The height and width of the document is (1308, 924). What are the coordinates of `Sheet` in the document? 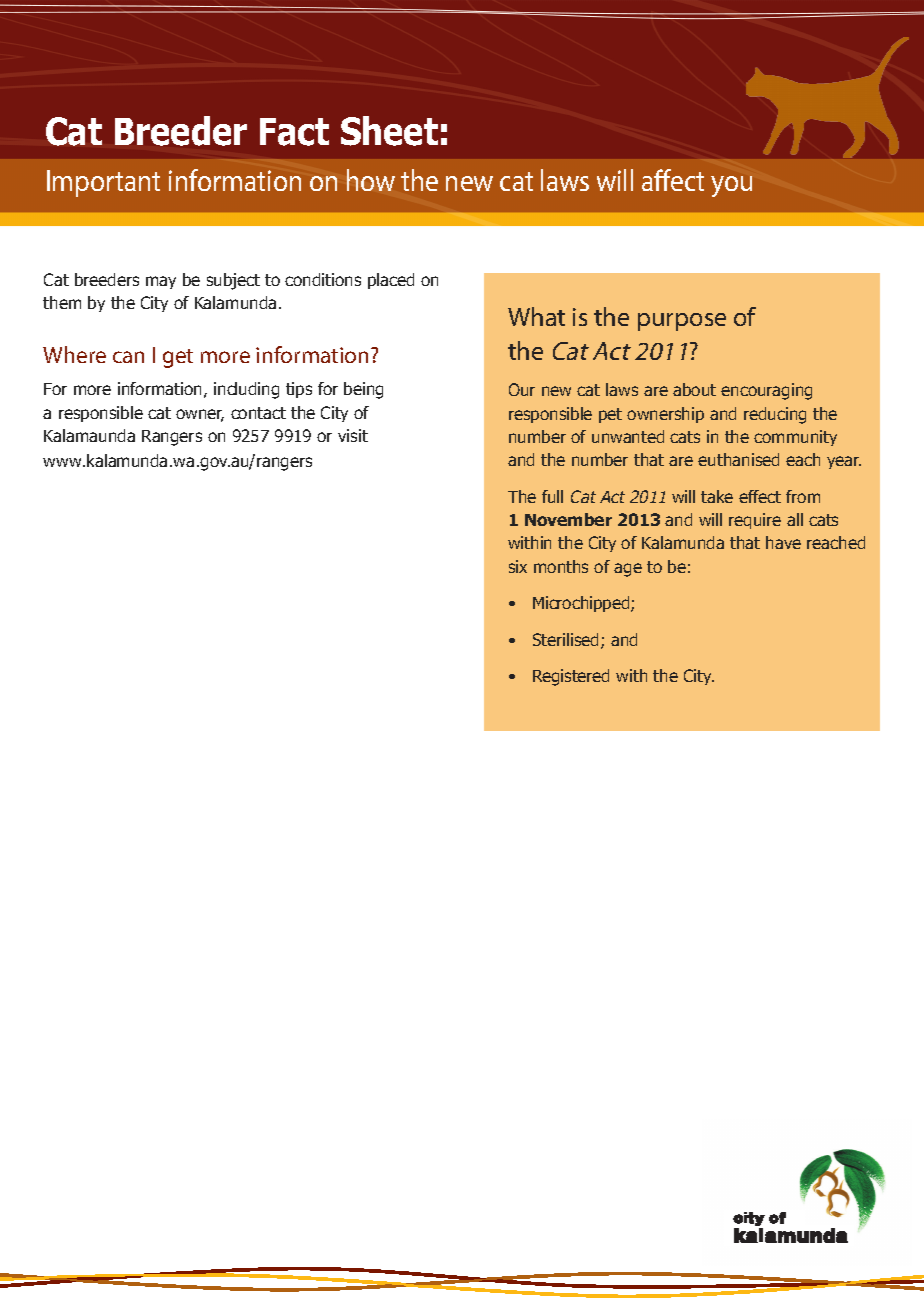 It's located at (389, 131).
